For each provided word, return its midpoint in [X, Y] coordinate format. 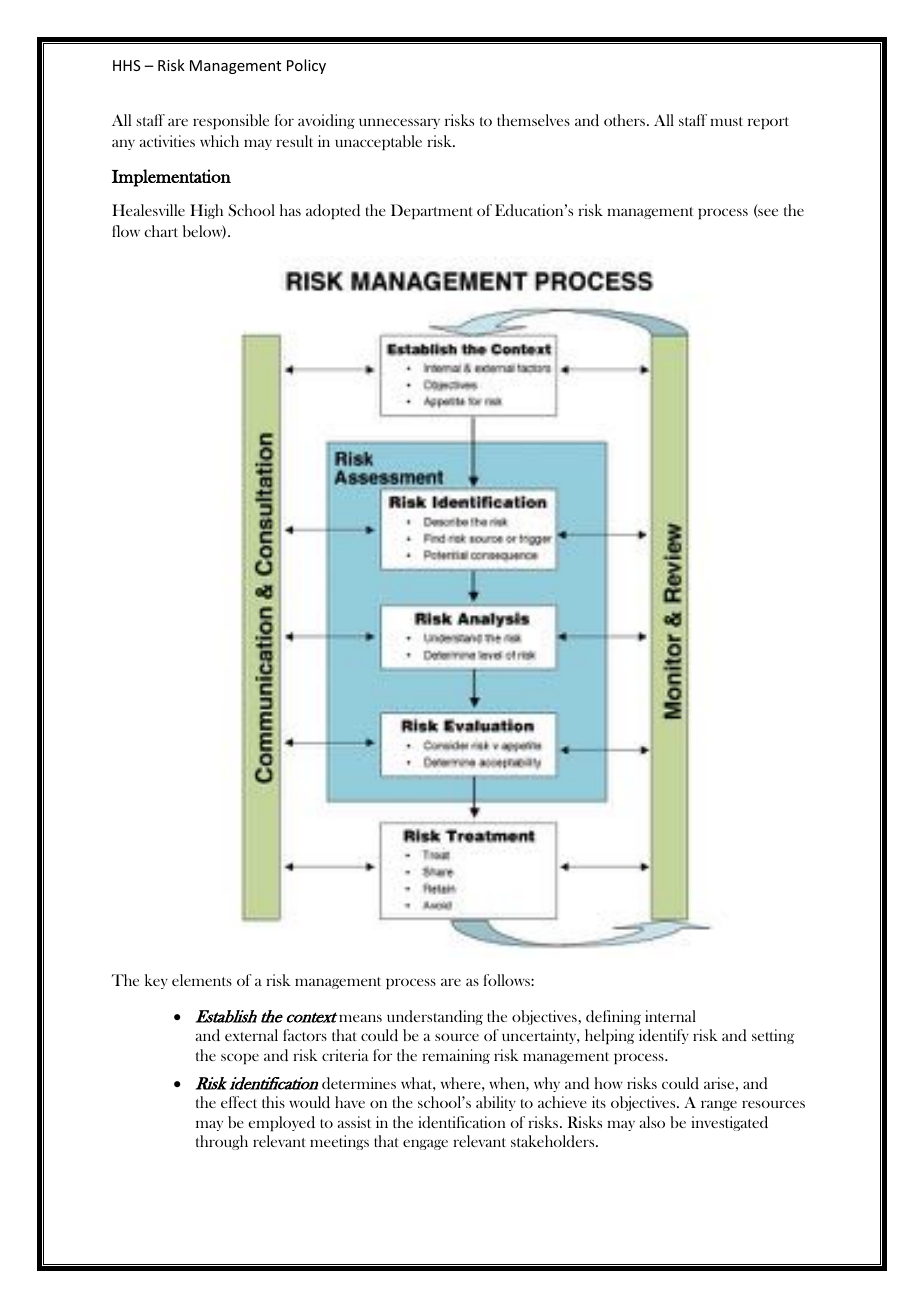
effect [239, 1102]
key [156, 981]
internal [670, 1016]
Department [432, 212]
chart [161, 231]
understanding [435, 1017]
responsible [231, 122]
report [768, 123]
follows [507, 980]
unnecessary [399, 123]
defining [613, 1017]
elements [202, 980]
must [726, 121]
